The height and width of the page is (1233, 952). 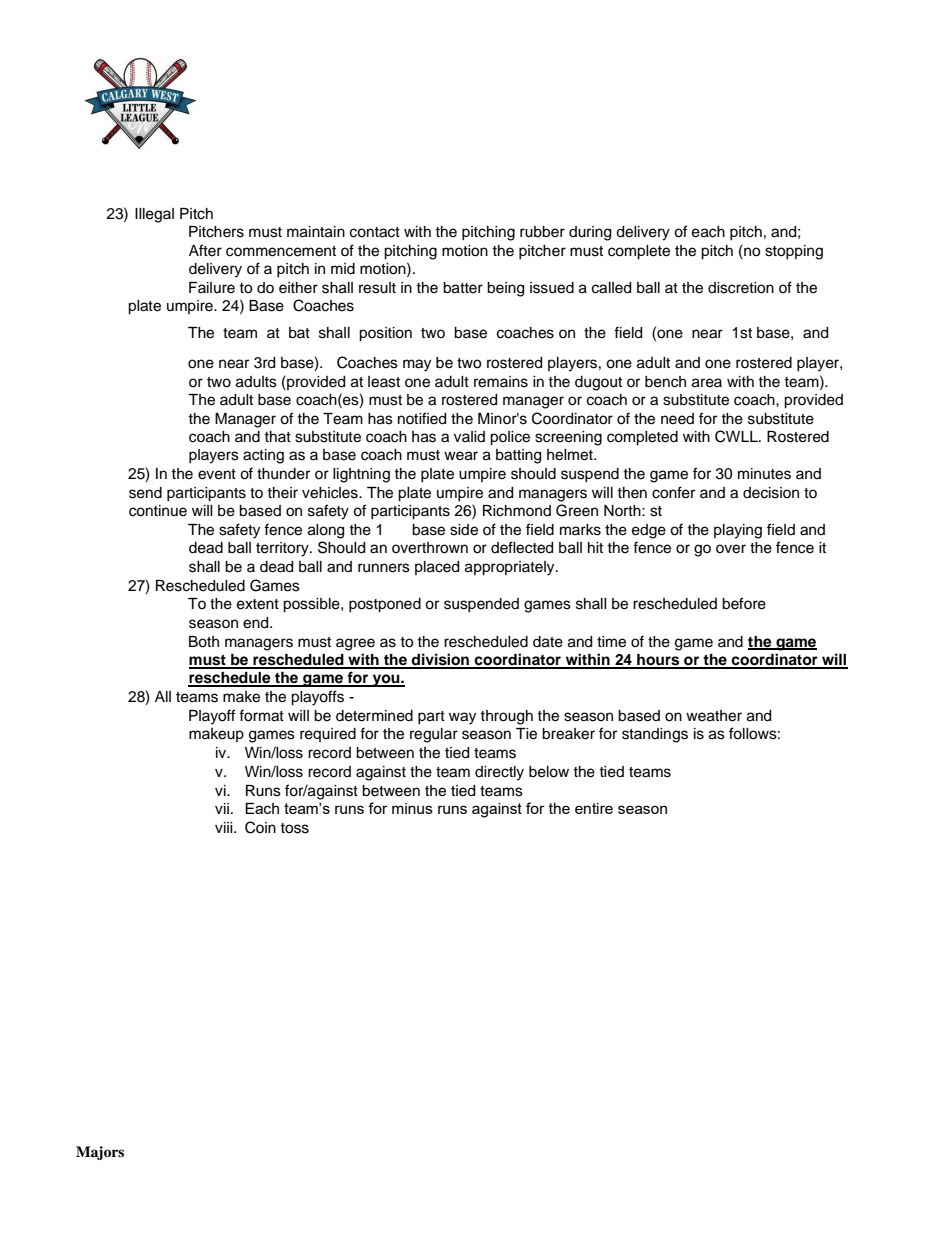 What do you see at coordinates (463, 288) in the page?
I see `batter` at bounding box center [463, 288].
